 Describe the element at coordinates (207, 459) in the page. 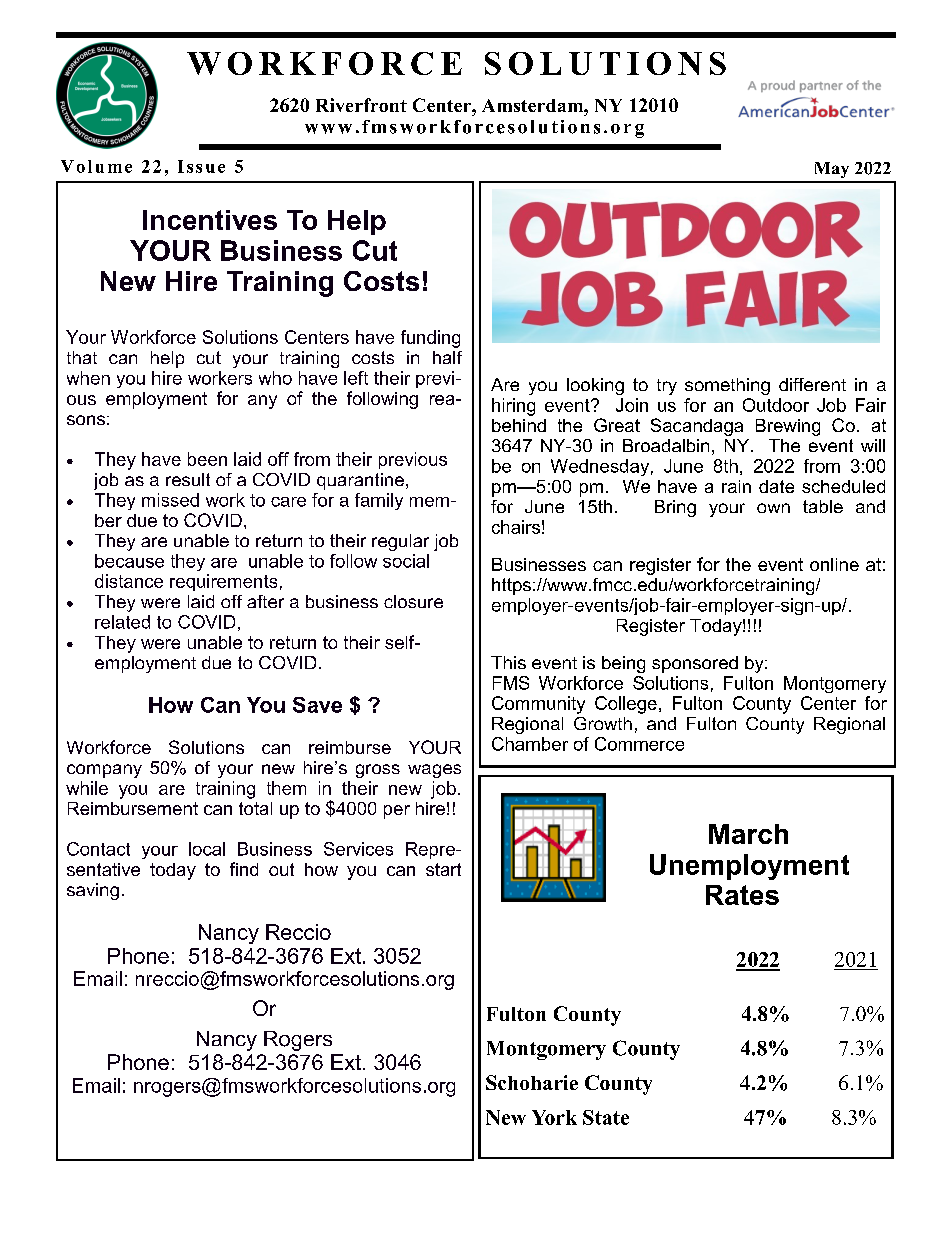

I see `been` at that location.
